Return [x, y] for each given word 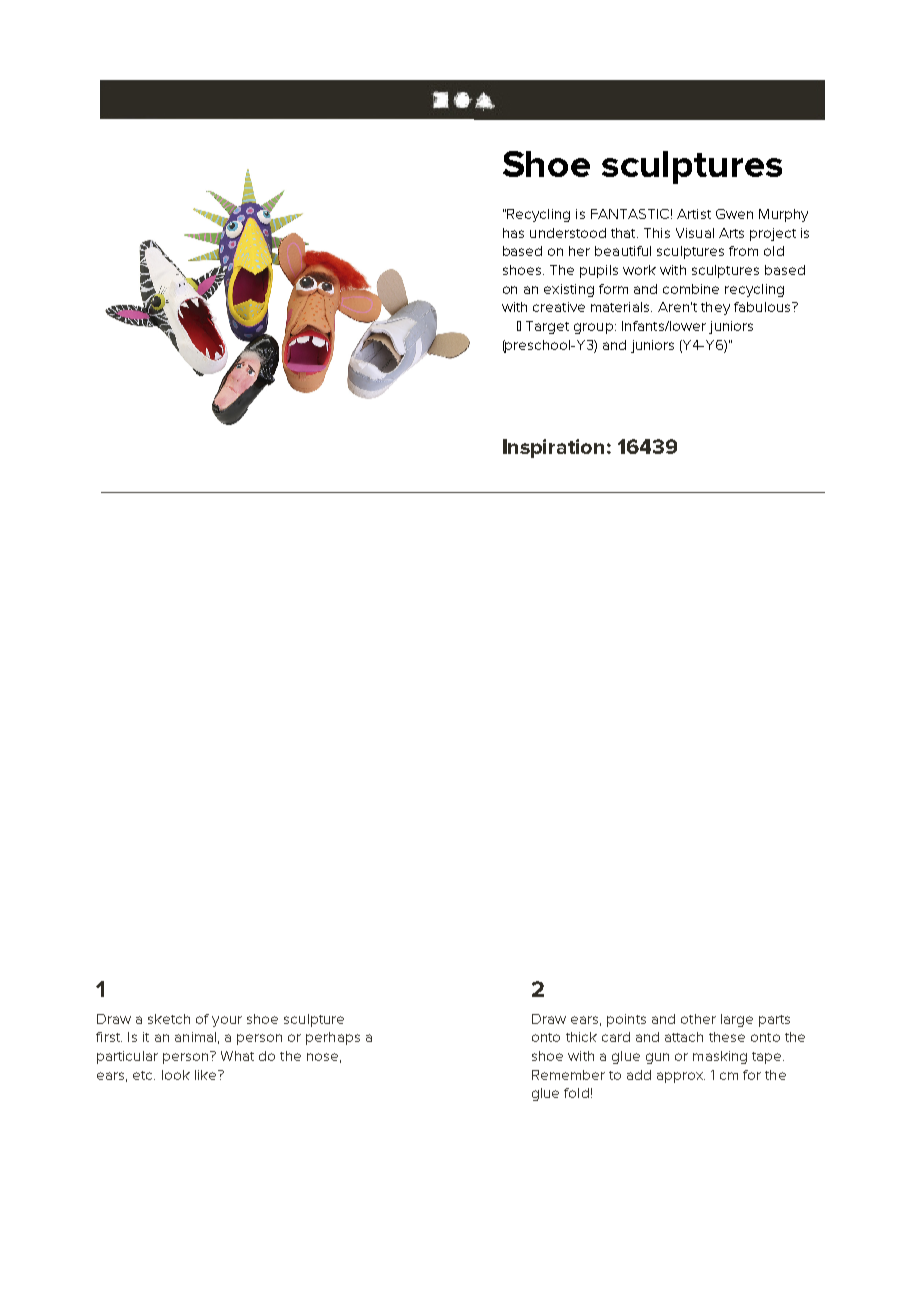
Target [547, 327]
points [626, 1020]
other [698, 1019]
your [227, 1021]
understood [568, 233]
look [176, 1075]
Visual [695, 233]
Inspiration [553, 448]
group [593, 328]
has [513, 233]
